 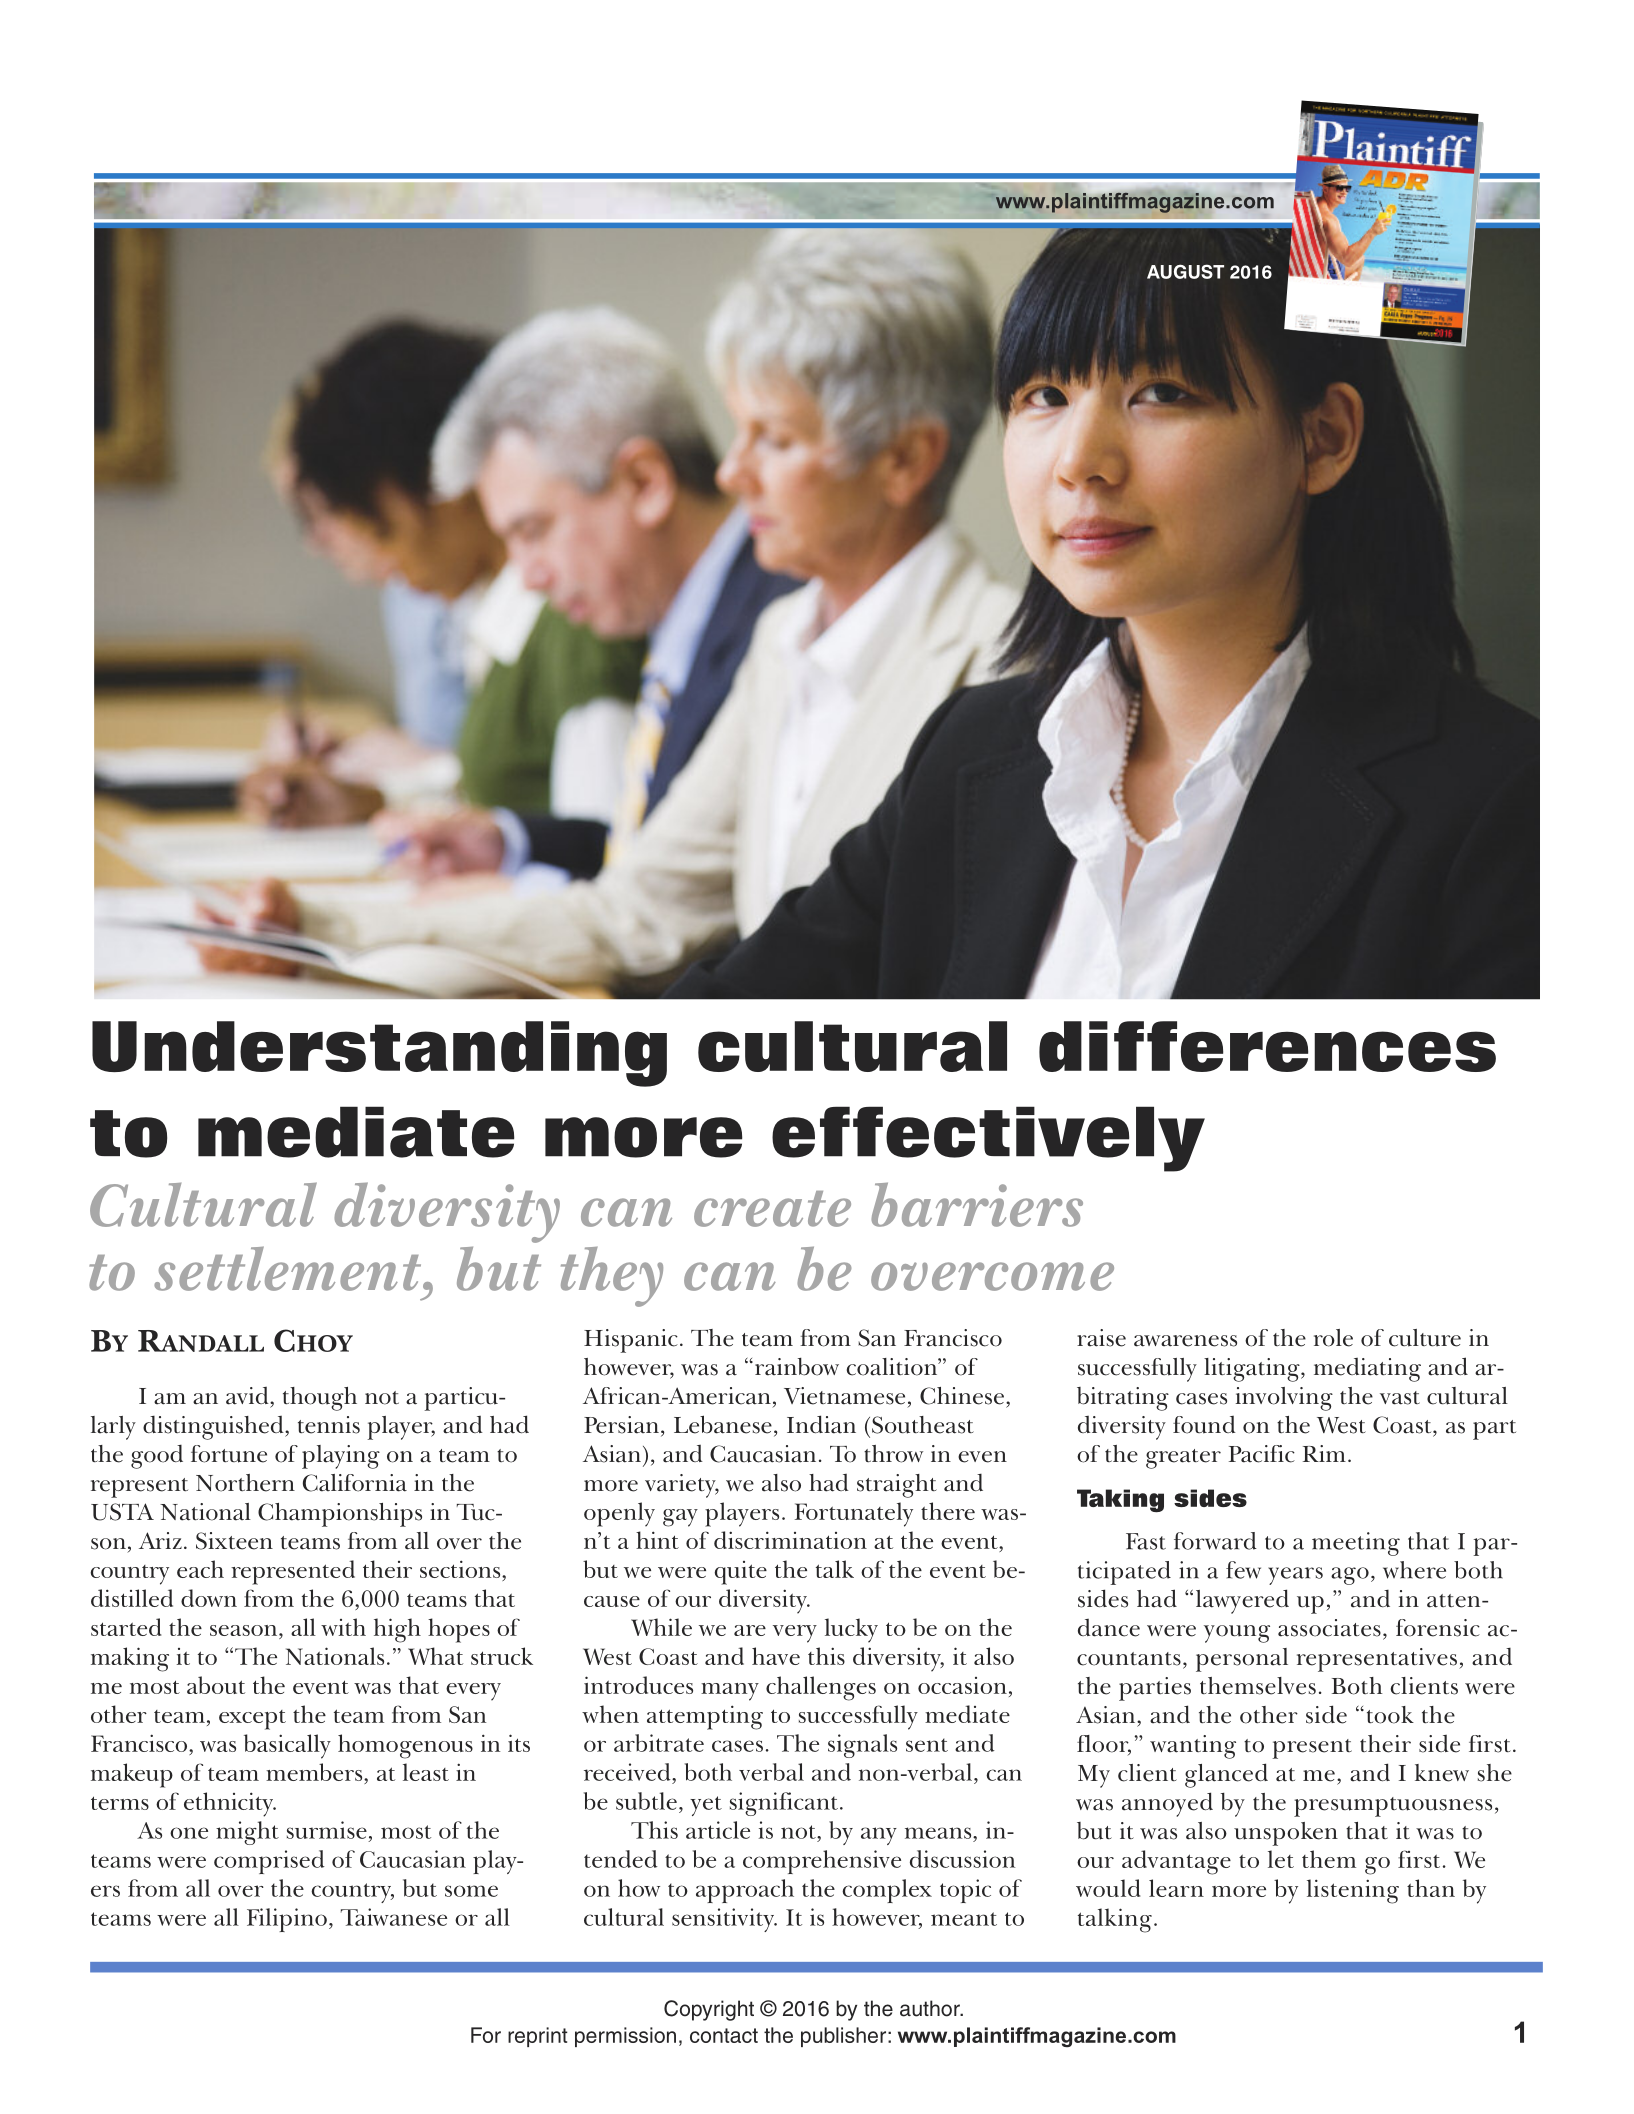 I want to click on Filipino, so click(x=287, y=1920).
